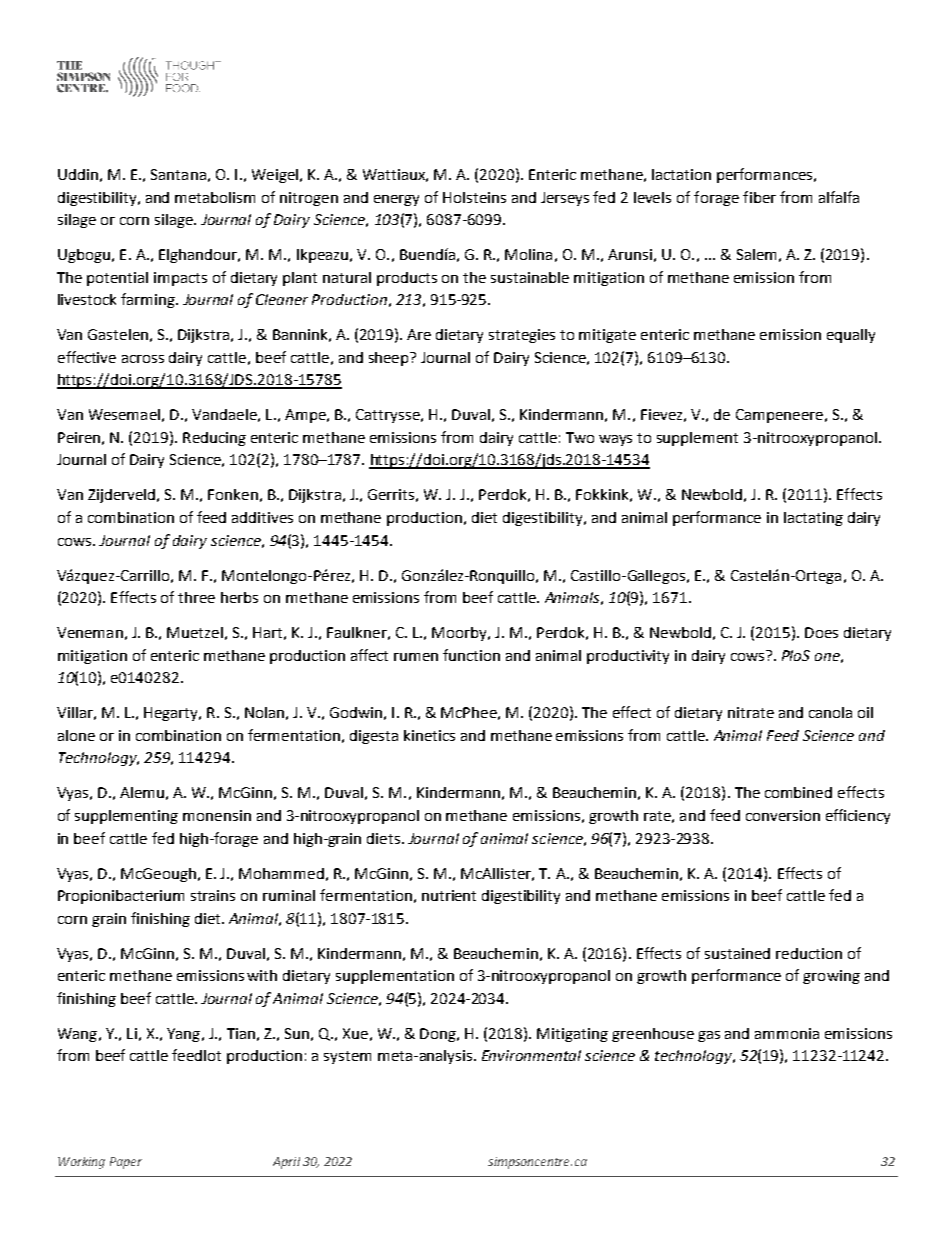  I want to click on fiber, so click(759, 197).
